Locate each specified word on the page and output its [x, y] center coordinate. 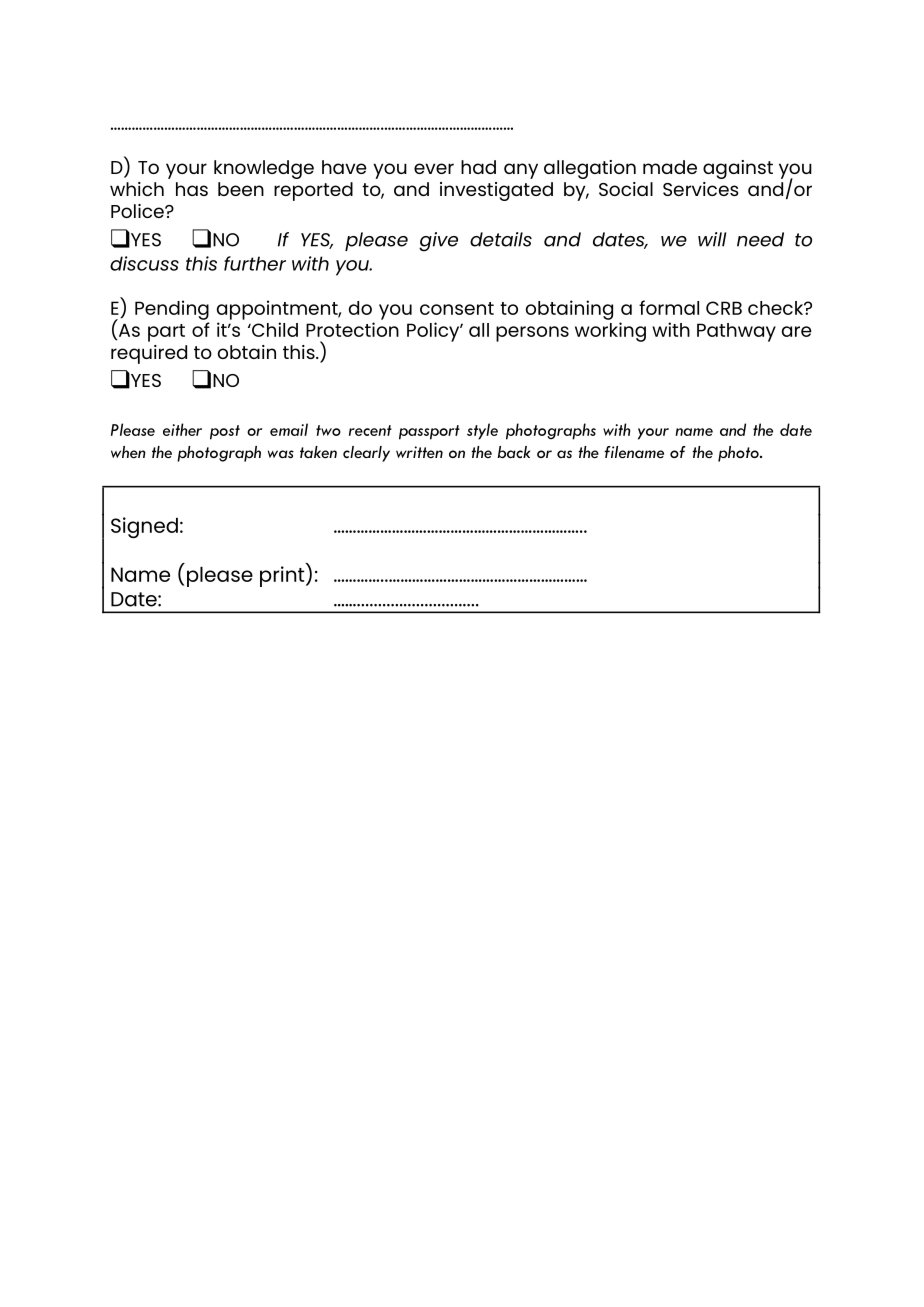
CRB [724, 308]
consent [457, 308]
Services [701, 189]
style [482, 431]
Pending [172, 310]
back [513, 452]
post [225, 432]
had [478, 167]
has [192, 189]
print [283, 575]
